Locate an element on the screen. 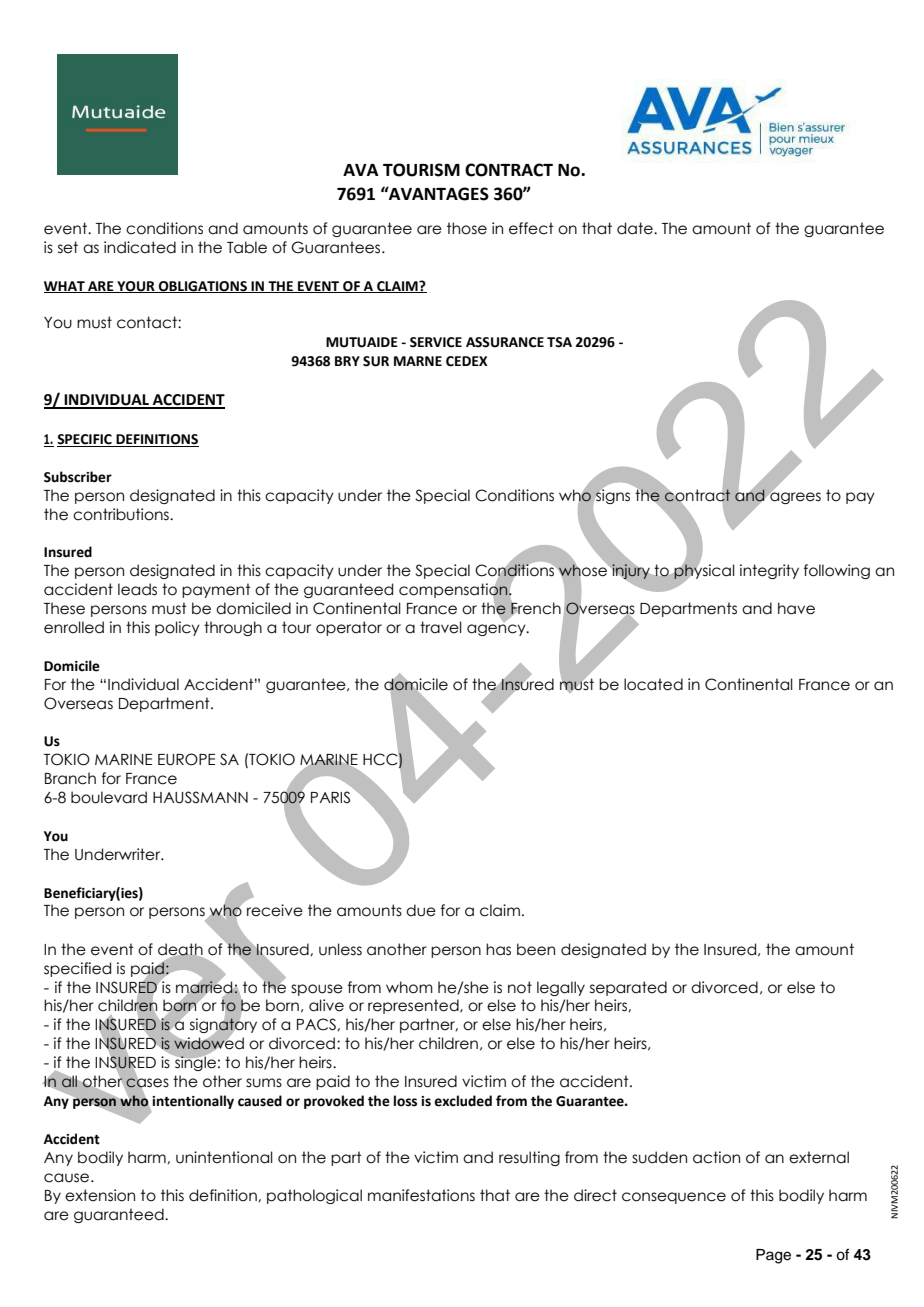 The image size is (924, 1307). separated is located at coordinates (628, 988).
